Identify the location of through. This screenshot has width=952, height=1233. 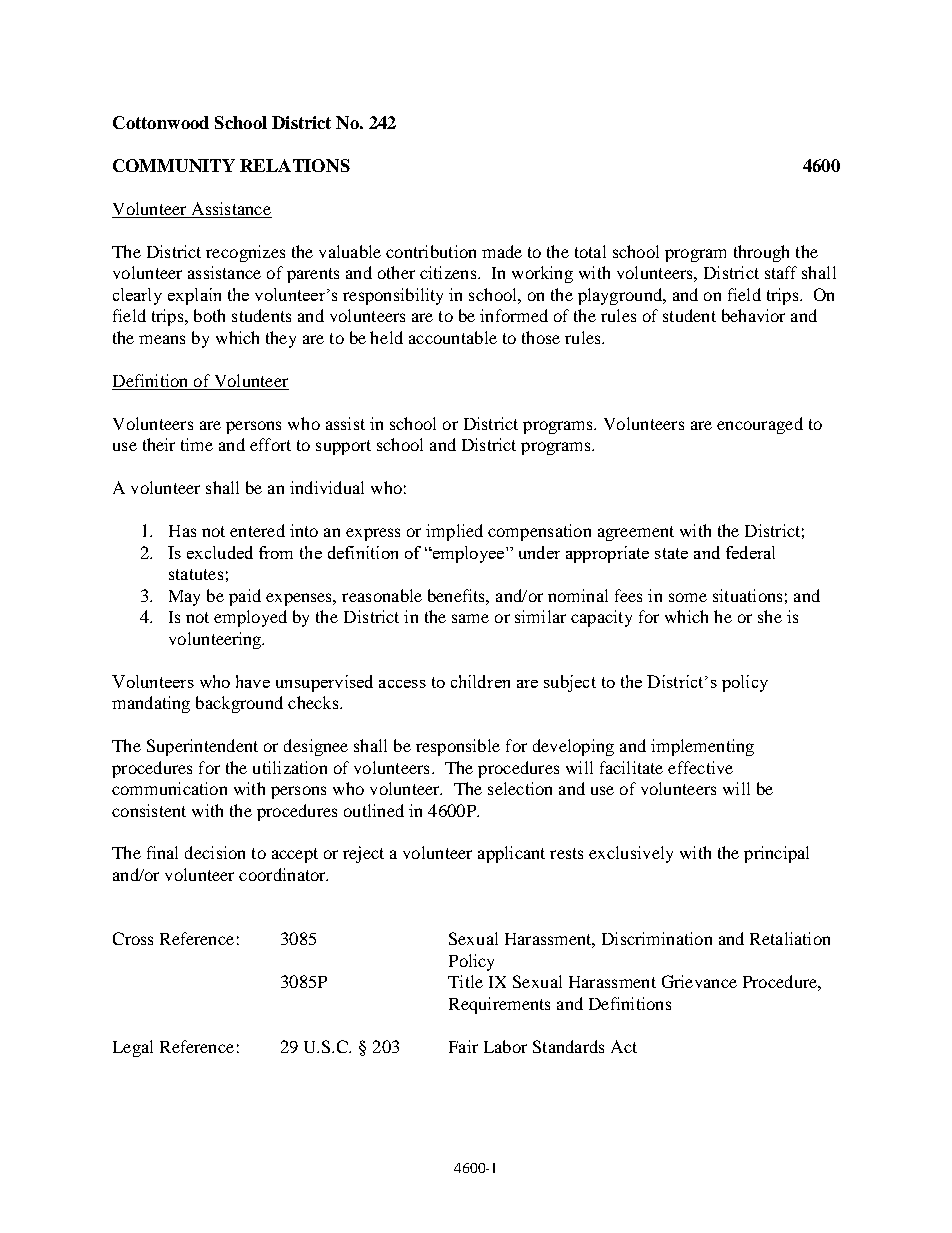
(761, 253).
